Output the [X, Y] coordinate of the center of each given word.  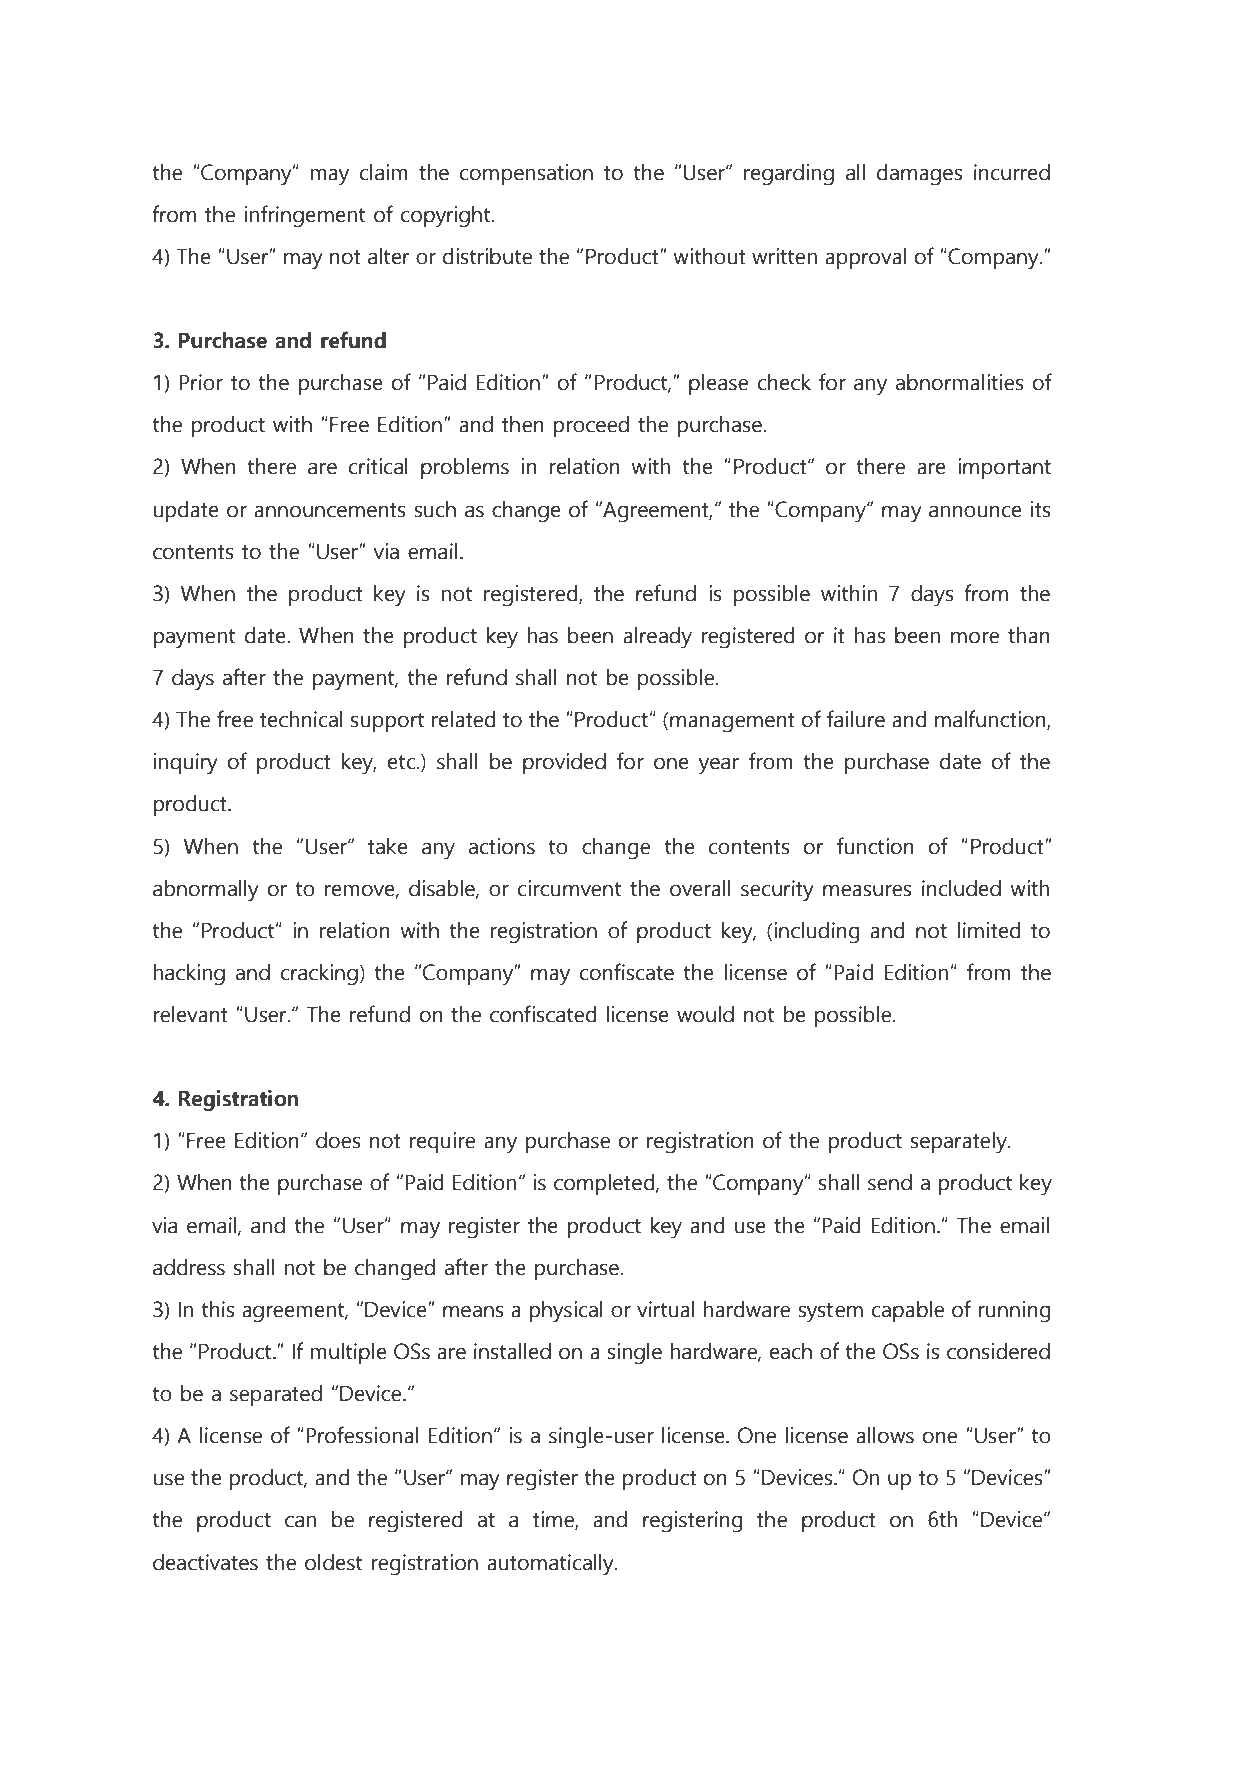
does [338, 1140]
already [657, 638]
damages [919, 175]
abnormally [206, 891]
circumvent [569, 888]
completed [604, 1184]
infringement [305, 216]
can [300, 1522]
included [961, 888]
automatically [551, 1565]
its [1041, 509]
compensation [526, 174]
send [890, 1182]
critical [378, 466]
